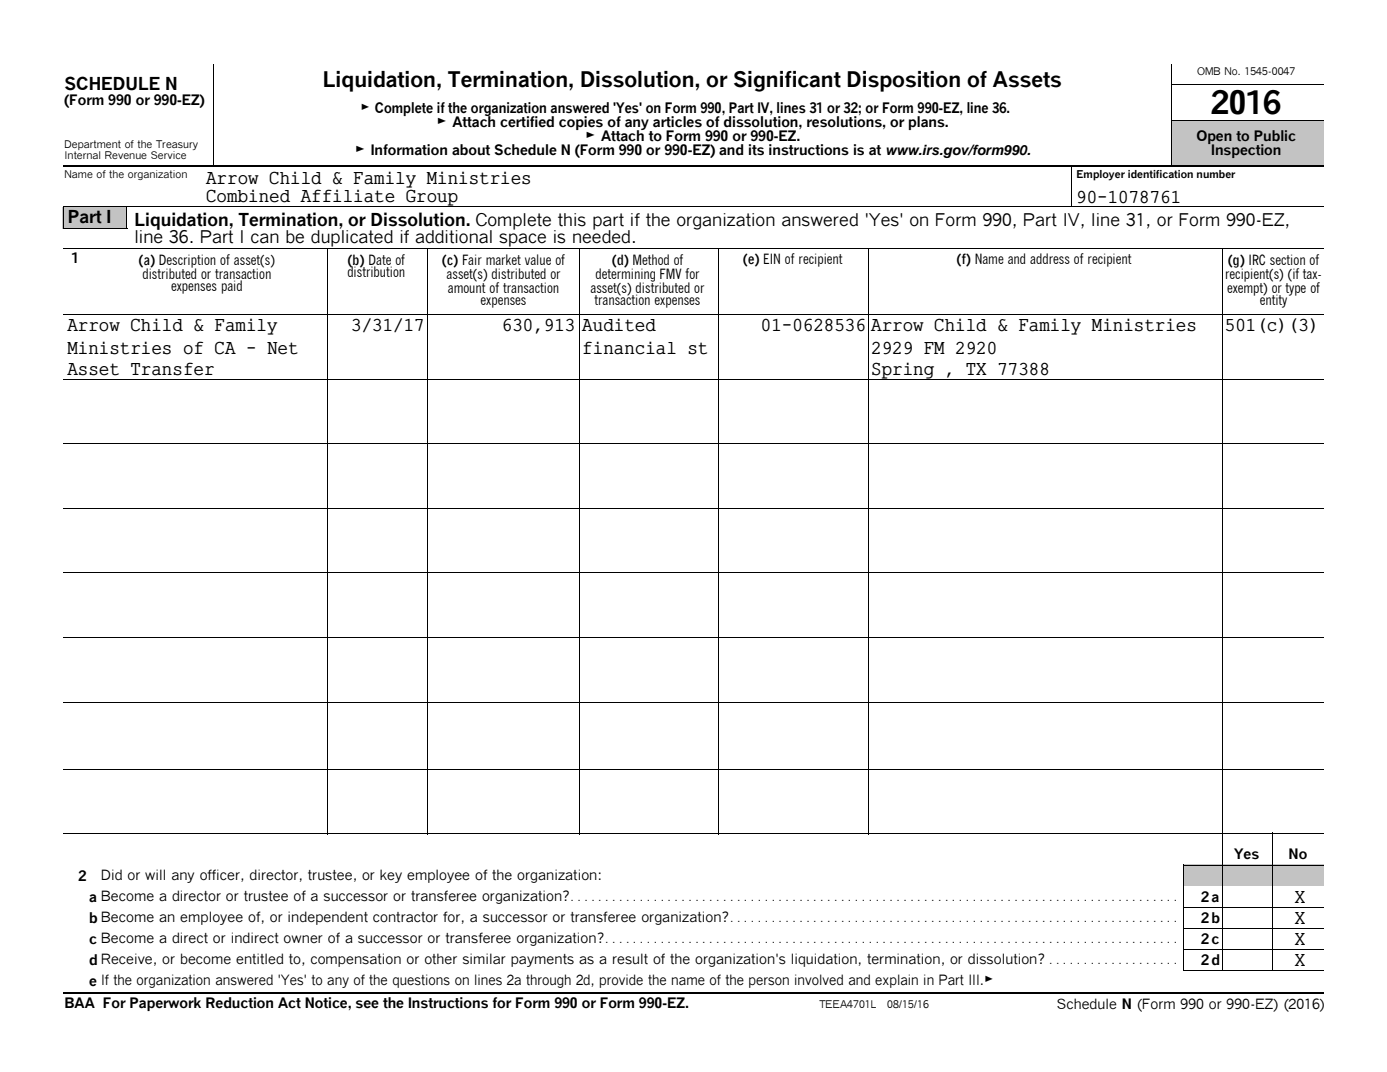 This screenshot has height=1072, width=1387. I want to click on involved, so click(819, 980).
